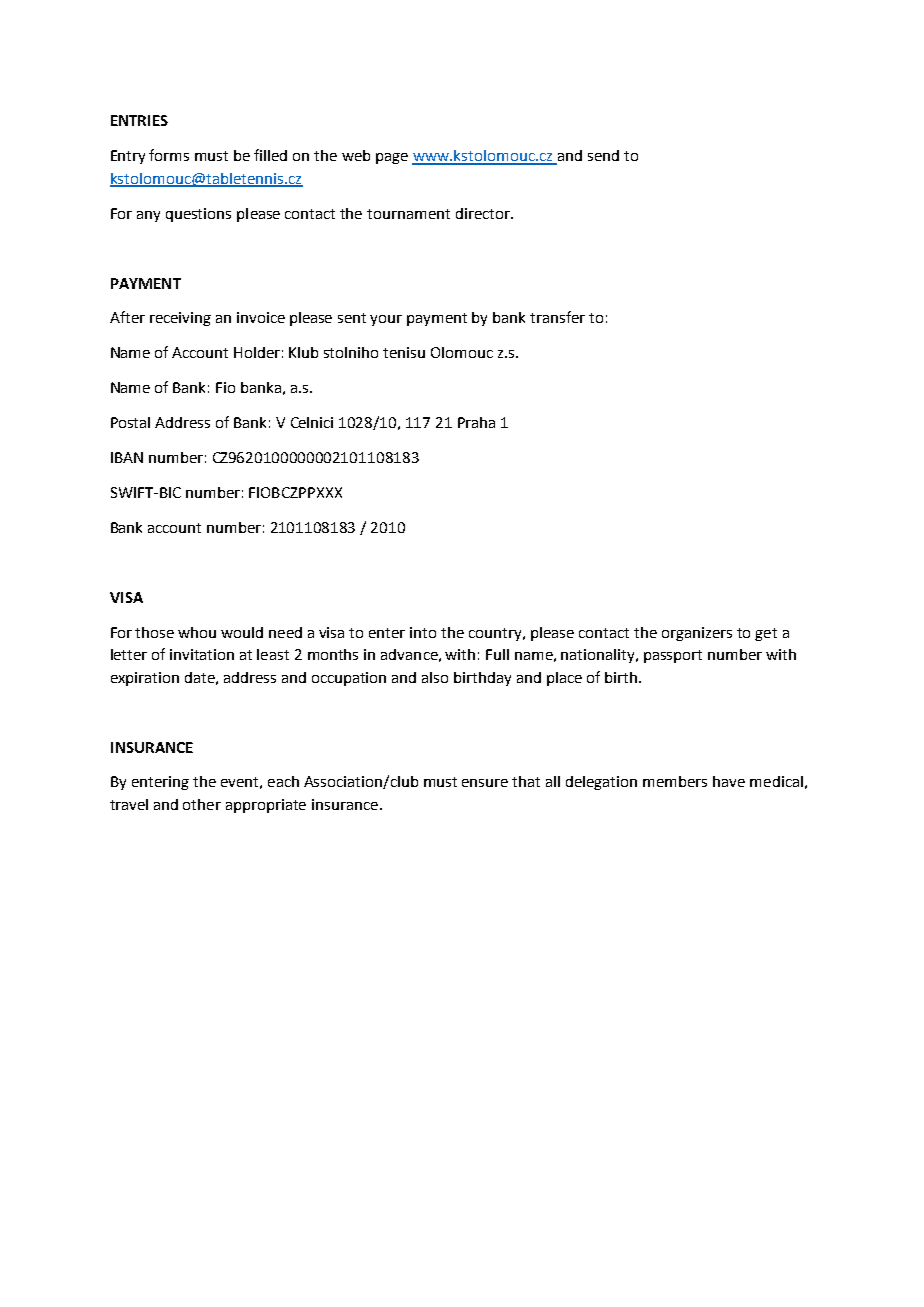 The width and height of the image is (924, 1307). Describe the element at coordinates (242, 632) in the image. I see `would` at that location.
